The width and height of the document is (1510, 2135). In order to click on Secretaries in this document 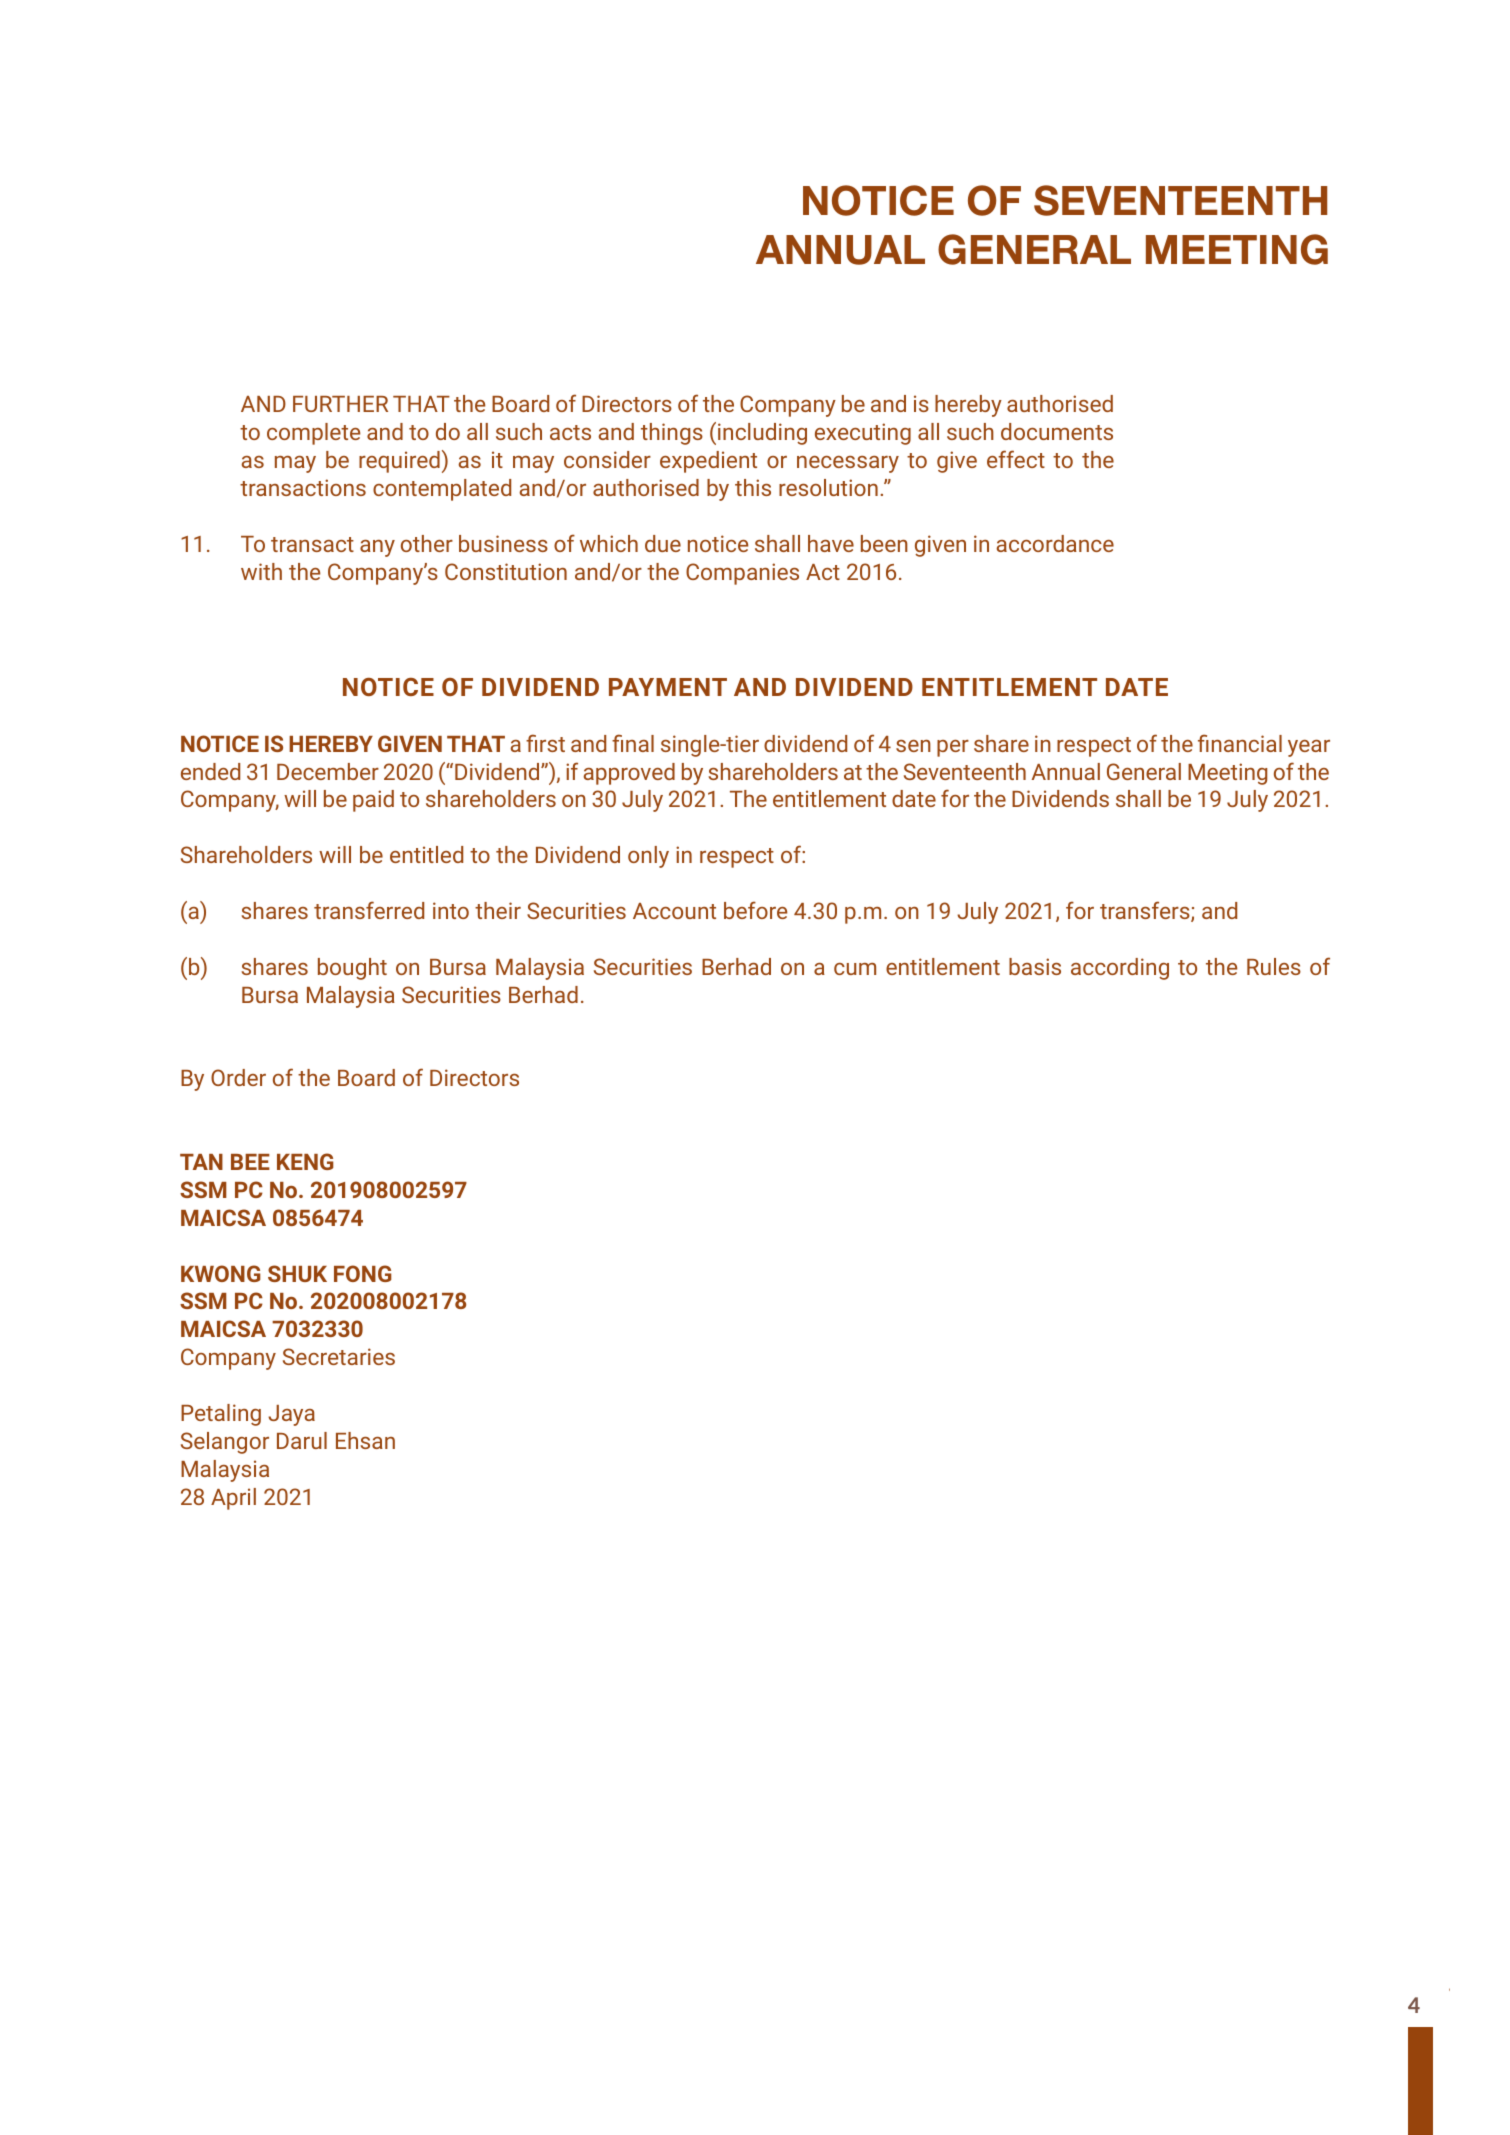, I will do `click(339, 1356)`.
